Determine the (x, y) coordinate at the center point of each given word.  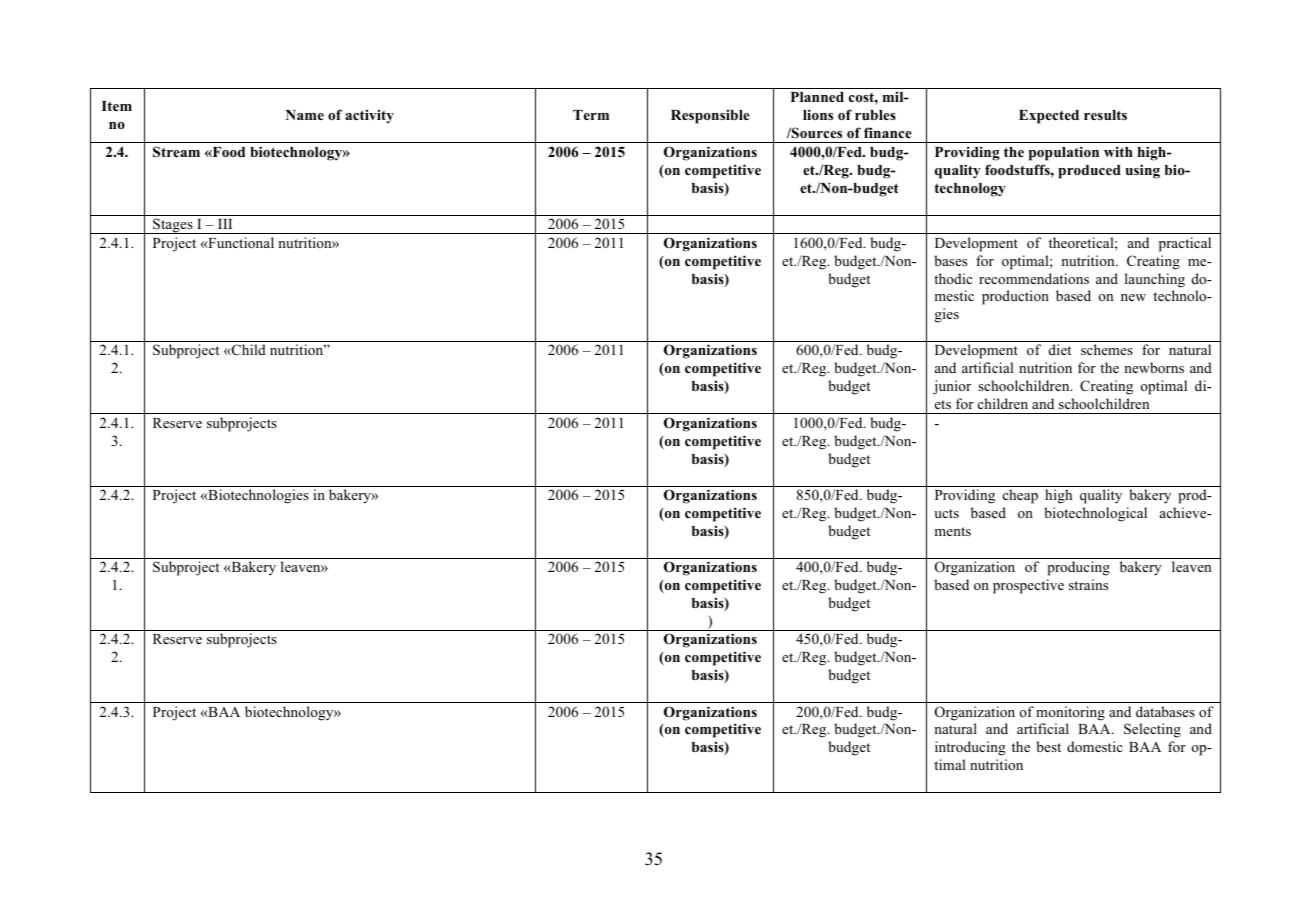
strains (1088, 584)
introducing (970, 748)
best (1048, 746)
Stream (176, 152)
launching (1155, 280)
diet (1060, 349)
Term (591, 115)
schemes (1107, 349)
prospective (1028, 586)
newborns (1154, 367)
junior (952, 387)
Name (305, 115)
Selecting (1152, 730)
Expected (1049, 117)
